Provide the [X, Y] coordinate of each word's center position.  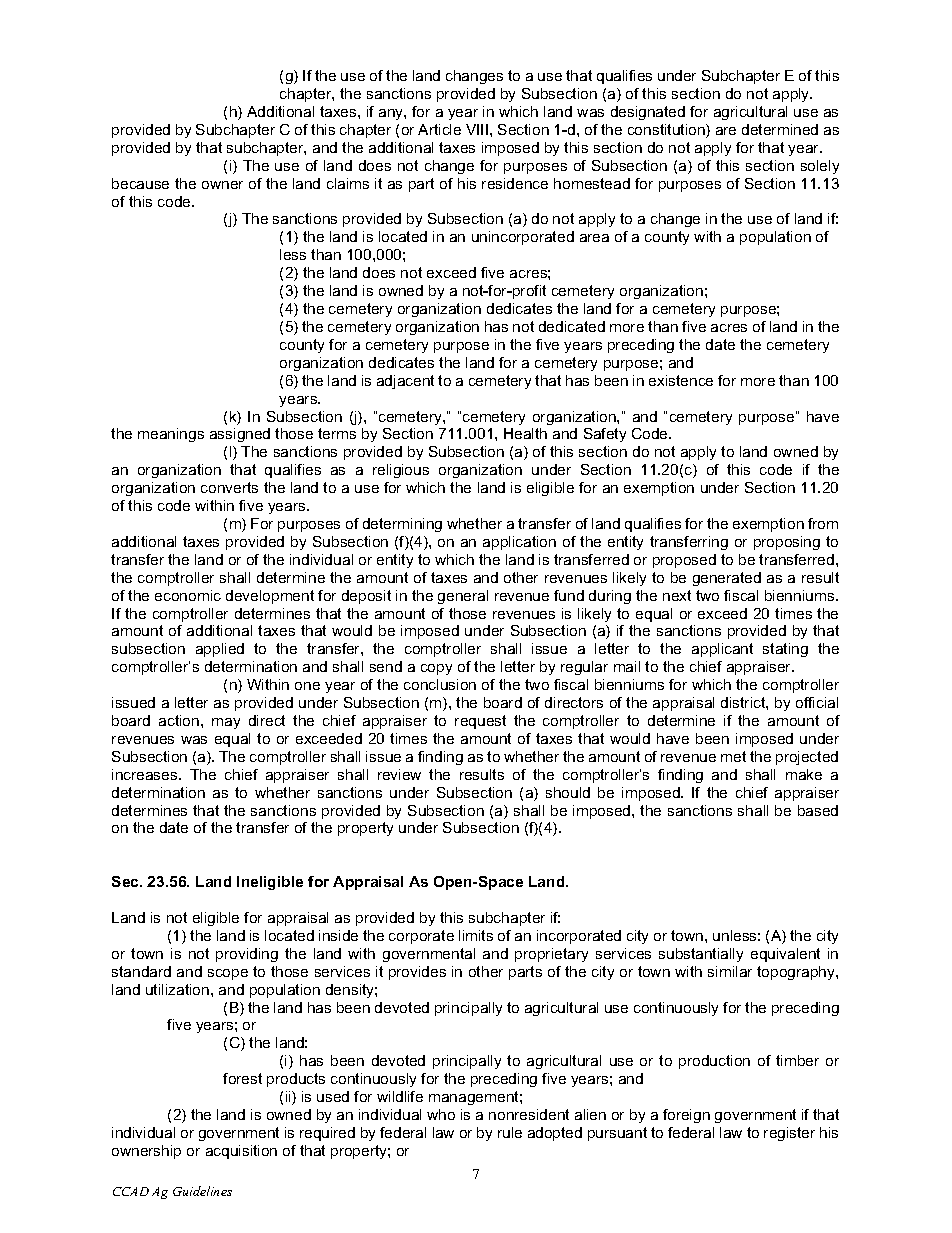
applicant [722, 650]
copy [436, 669]
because [140, 183]
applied [220, 650]
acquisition [241, 1152]
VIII [478, 129]
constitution [667, 131]
